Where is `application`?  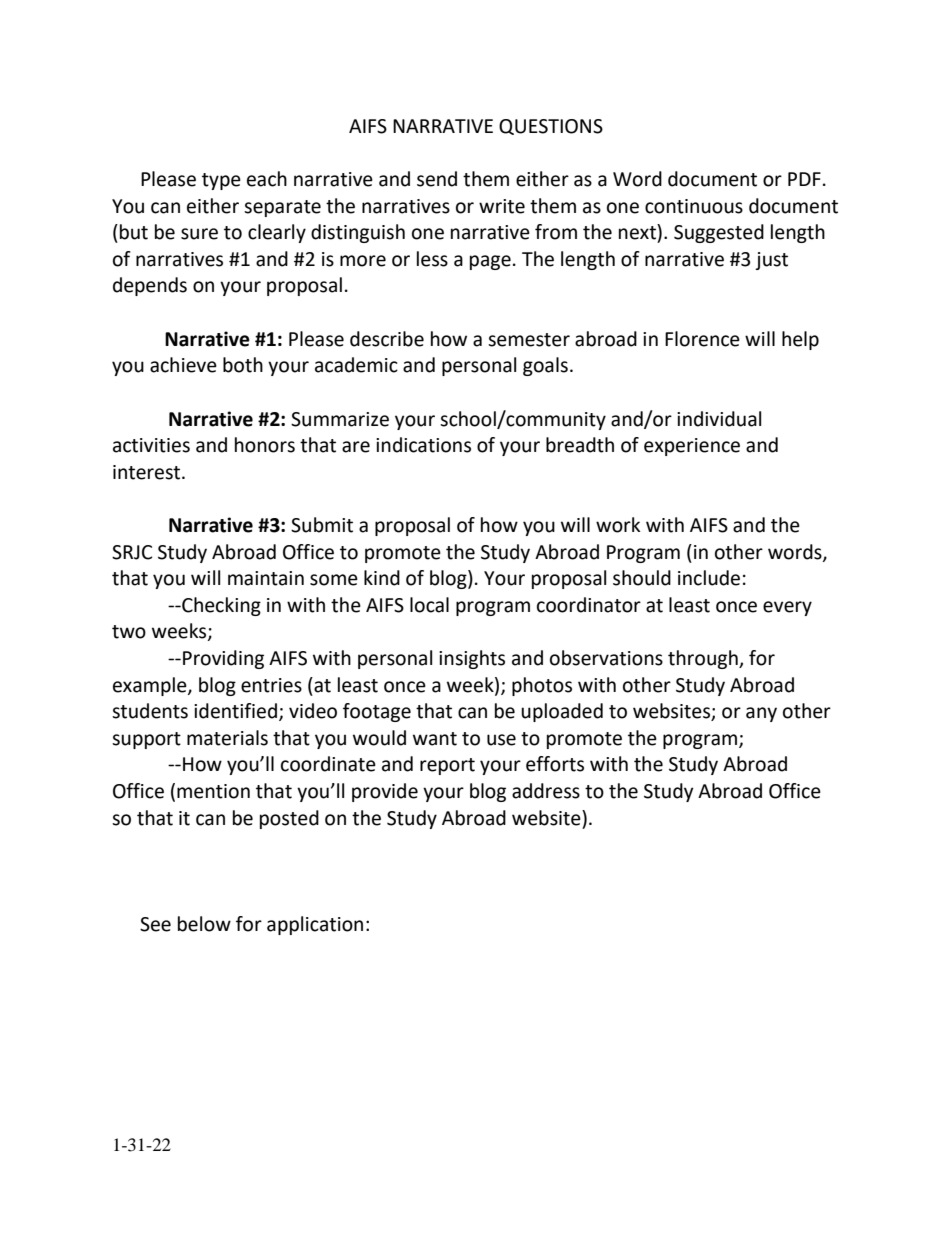
application is located at coordinates (315, 925).
